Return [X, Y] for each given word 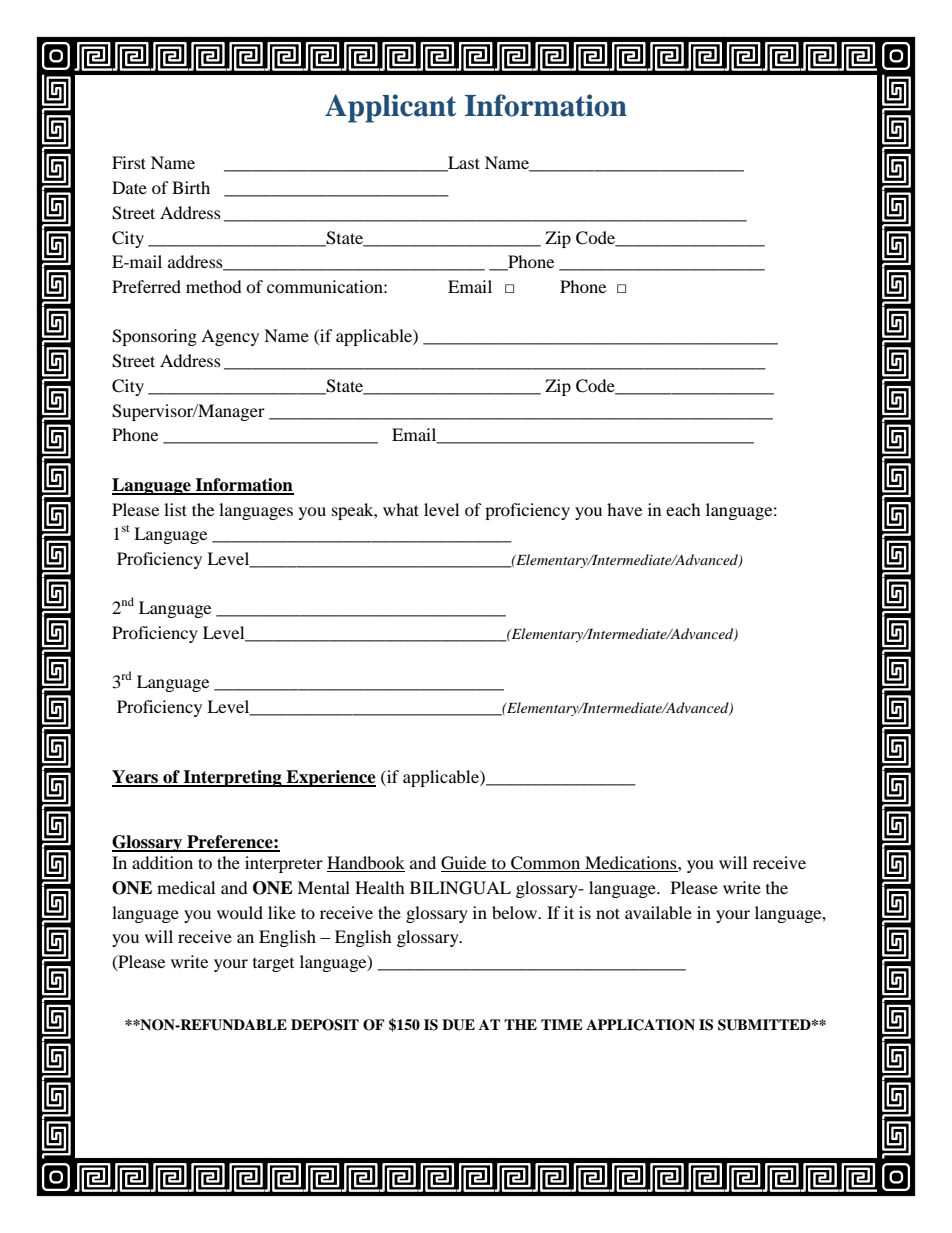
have [624, 509]
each [683, 509]
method [214, 286]
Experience [330, 778]
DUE [458, 1025]
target [273, 965]
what [401, 509]
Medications [631, 864]
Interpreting [232, 778]
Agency [230, 337]
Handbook [366, 864]
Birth [191, 187]
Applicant [390, 108]
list [175, 509]
